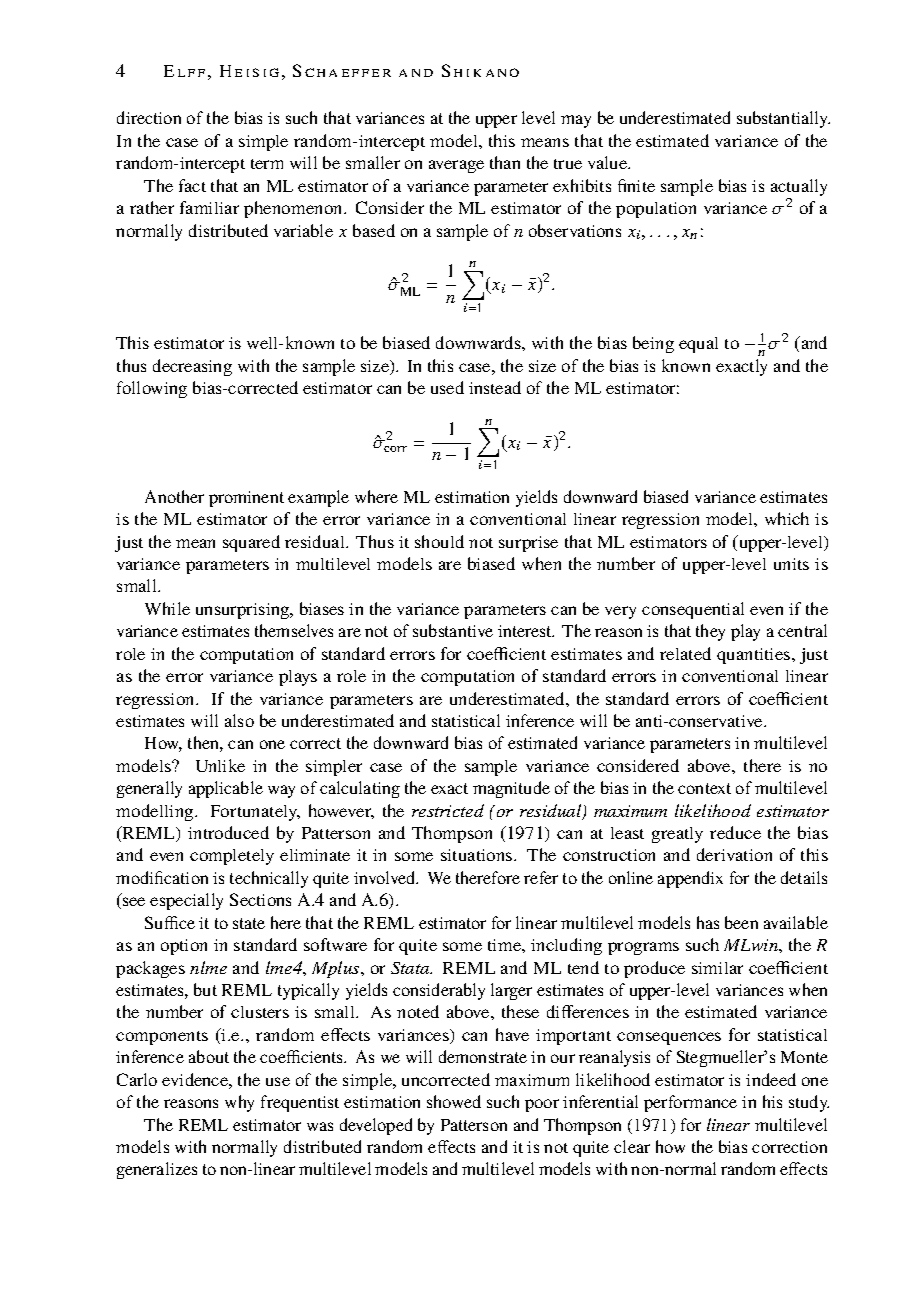  What do you see at coordinates (787, 518) in the document?
I see `which` at bounding box center [787, 518].
